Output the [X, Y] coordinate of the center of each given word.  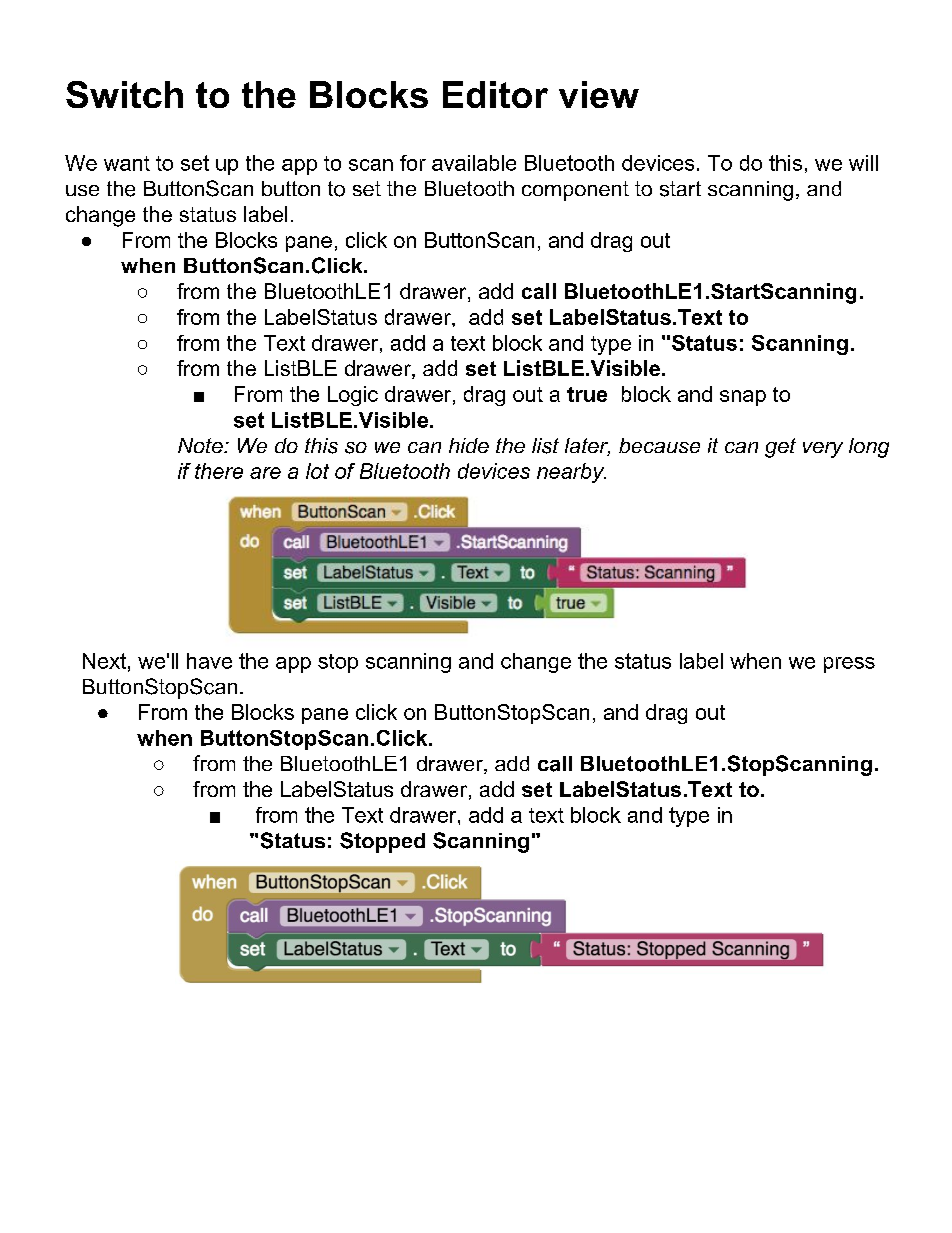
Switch [124, 94]
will [863, 163]
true [587, 394]
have [209, 661]
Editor [495, 94]
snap [743, 398]
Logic [353, 396]
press [849, 665]
